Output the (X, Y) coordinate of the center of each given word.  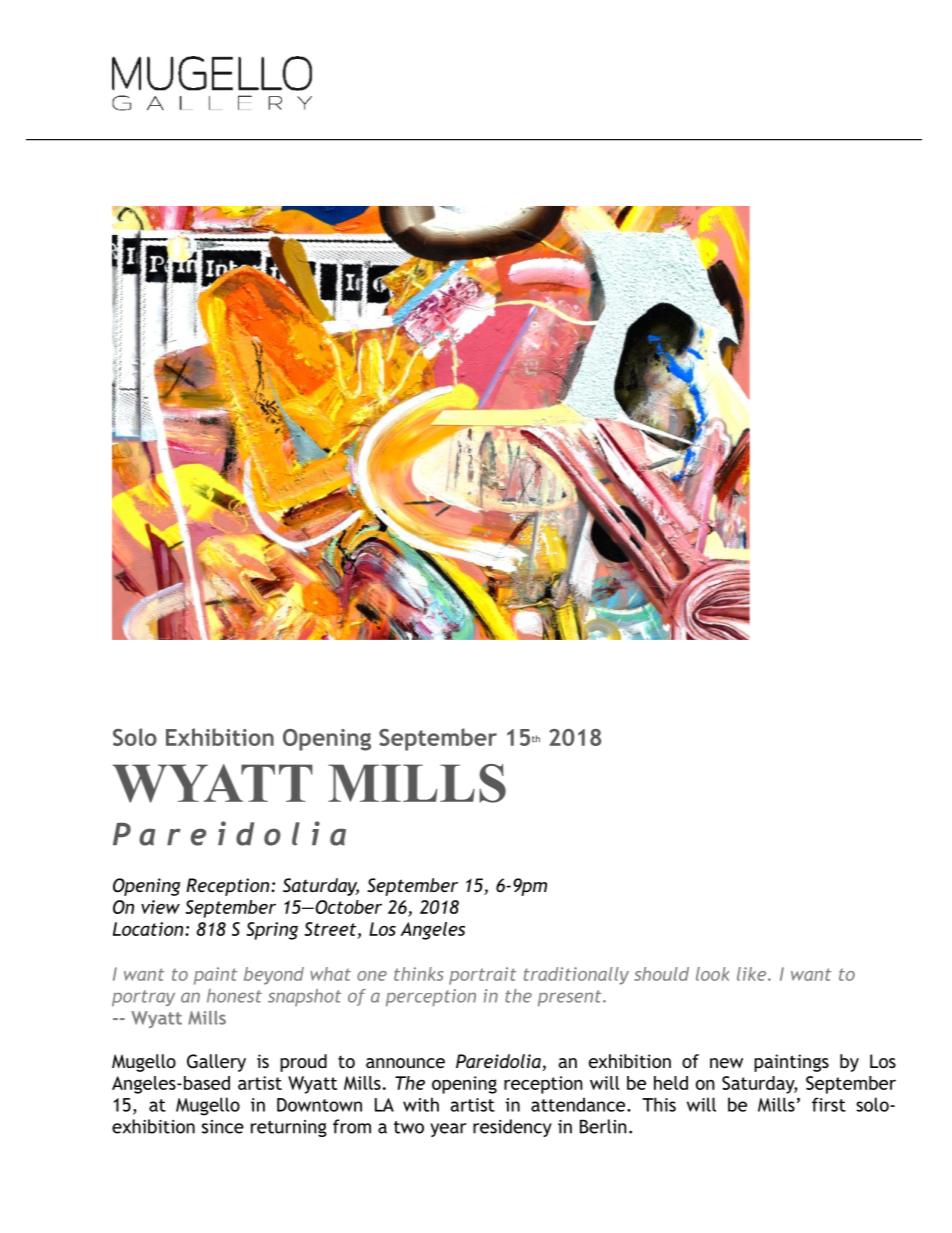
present (571, 998)
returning (289, 1128)
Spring (272, 931)
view (160, 907)
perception (431, 997)
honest (234, 996)
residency (512, 1128)
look (712, 974)
